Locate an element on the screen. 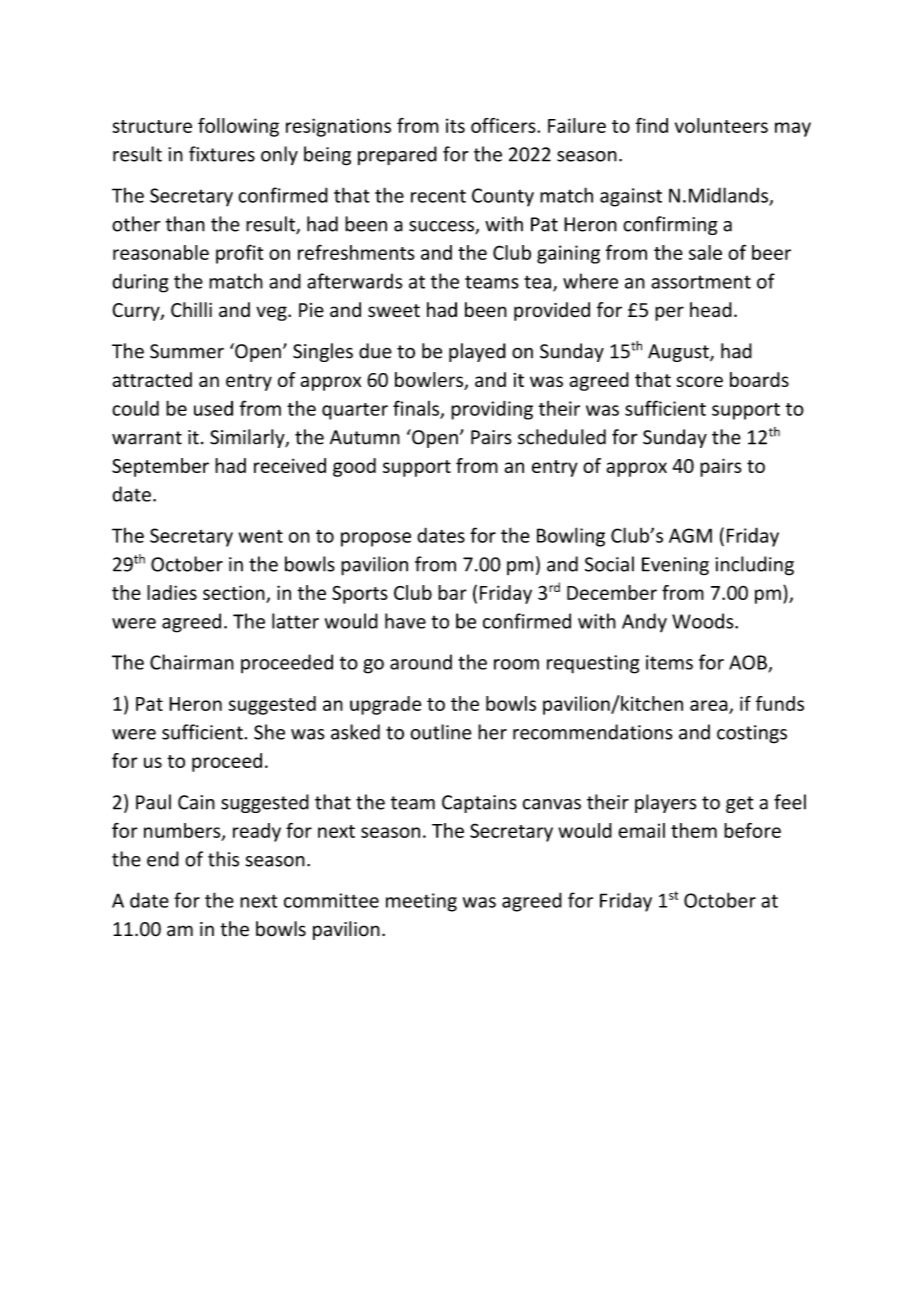 The width and height of the screenshot is (924, 1308). fixtures is located at coordinates (222, 154).
